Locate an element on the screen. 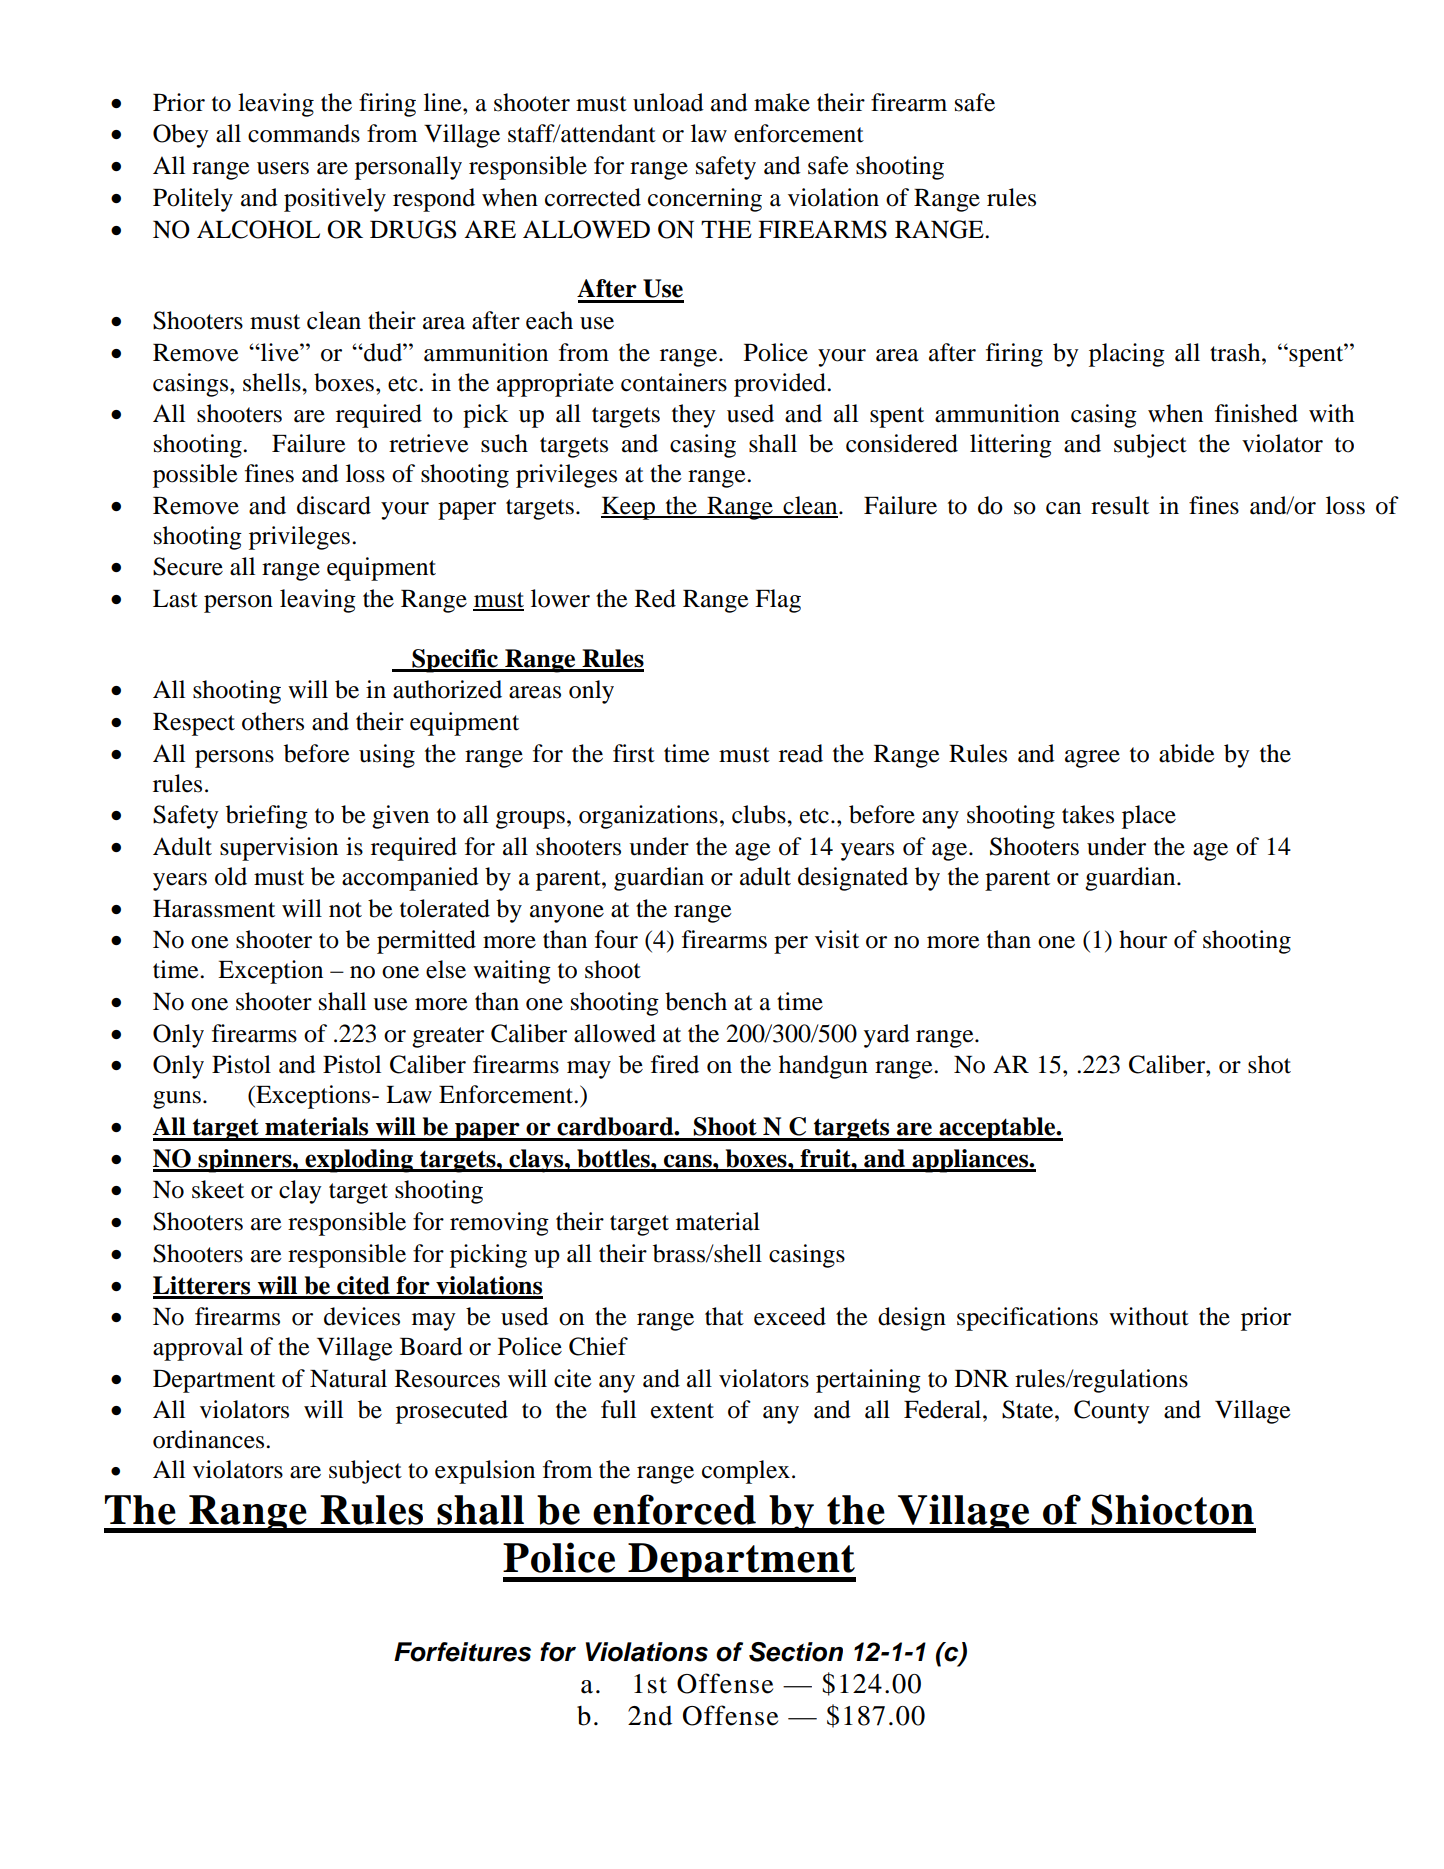 This screenshot has height=1869, width=1444. concerning is located at coordinates (705, 200).
